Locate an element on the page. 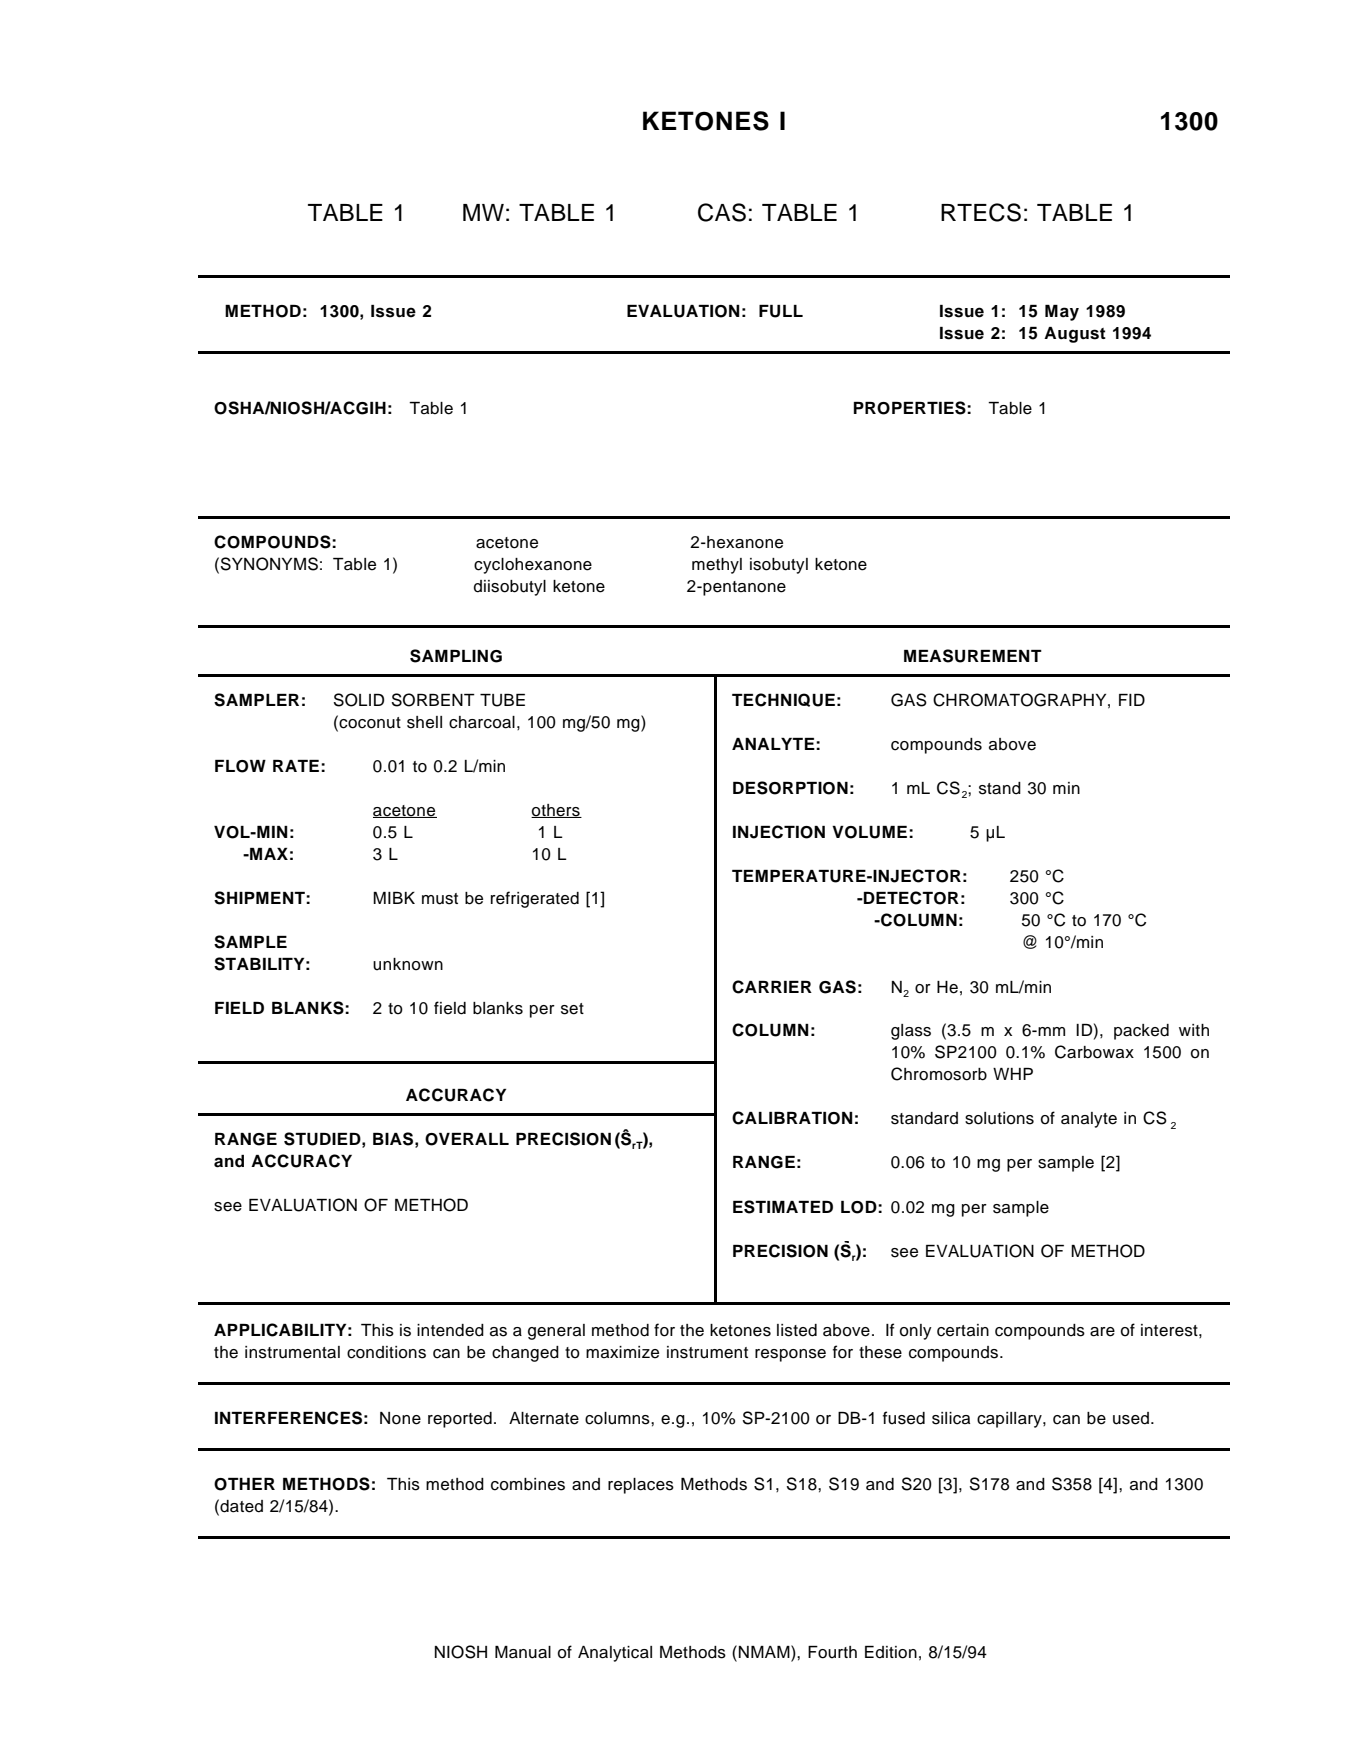  CAS is located at coordinates (722, 212).
